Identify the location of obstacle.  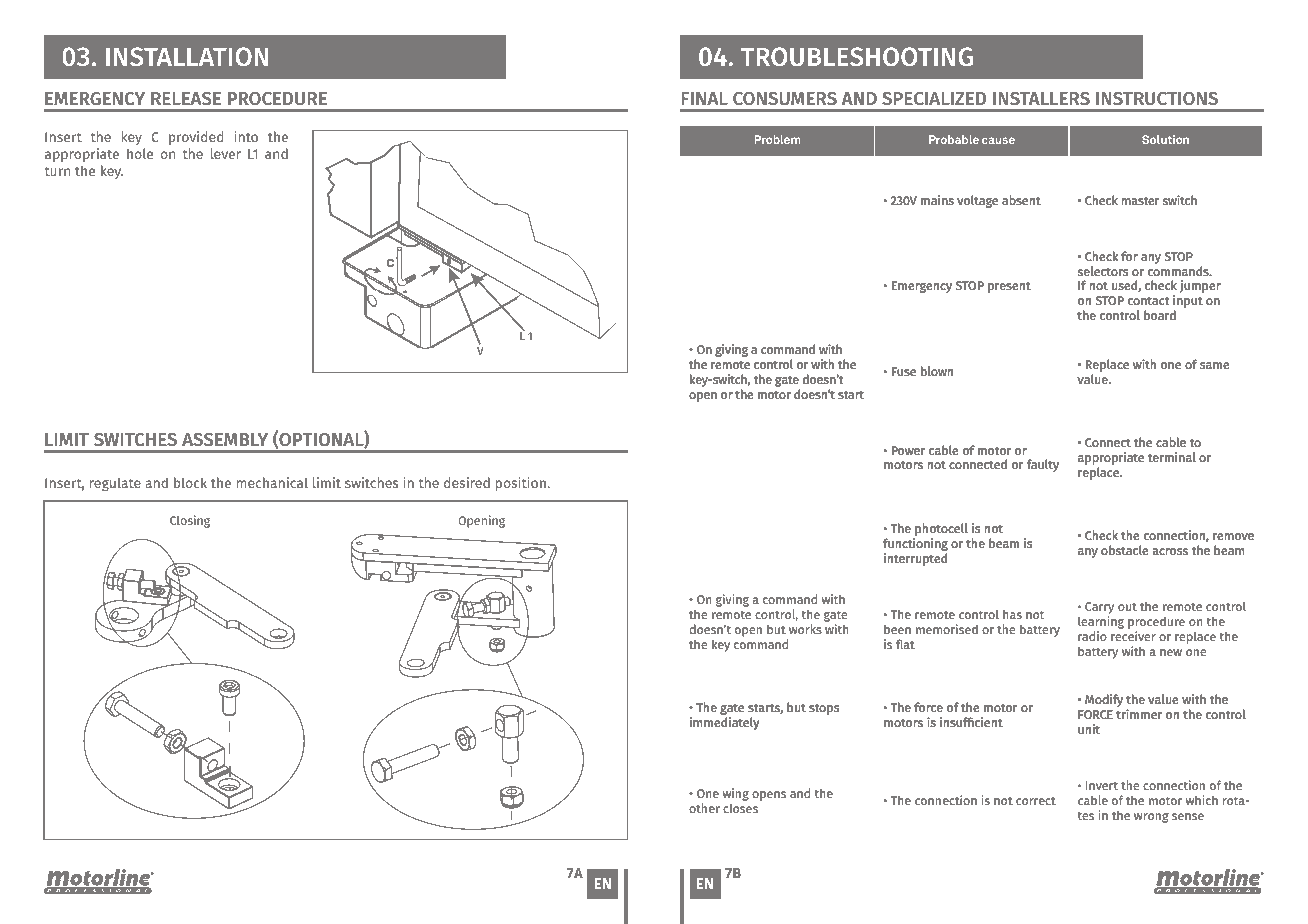
(1124, 550).
